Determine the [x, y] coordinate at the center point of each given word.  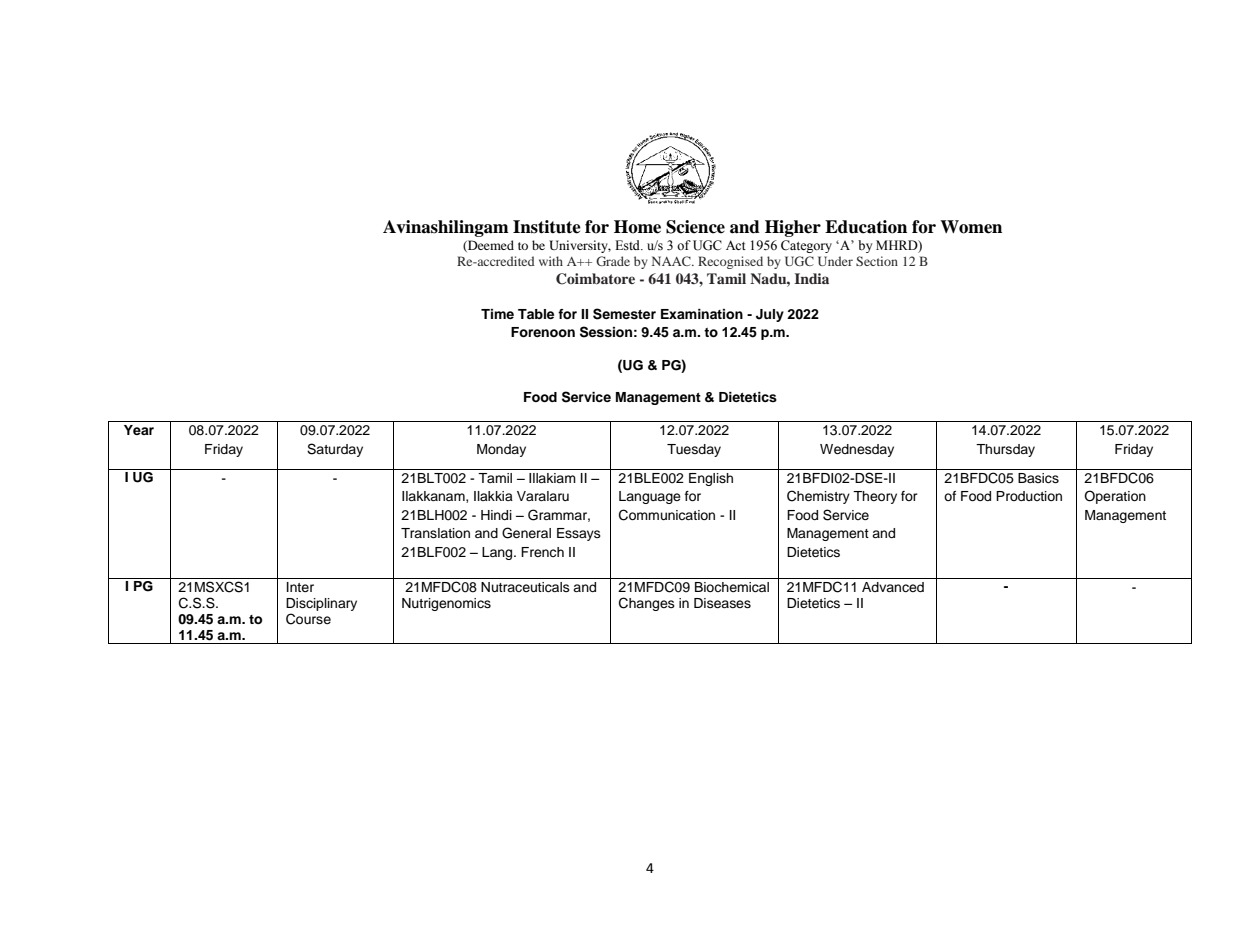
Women [971, 227]
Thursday [1005, 450]
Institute [547, 227]
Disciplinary [321, 604]
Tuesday [694, 450]
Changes [647, 604]
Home [637, 227]
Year [139, 430]
